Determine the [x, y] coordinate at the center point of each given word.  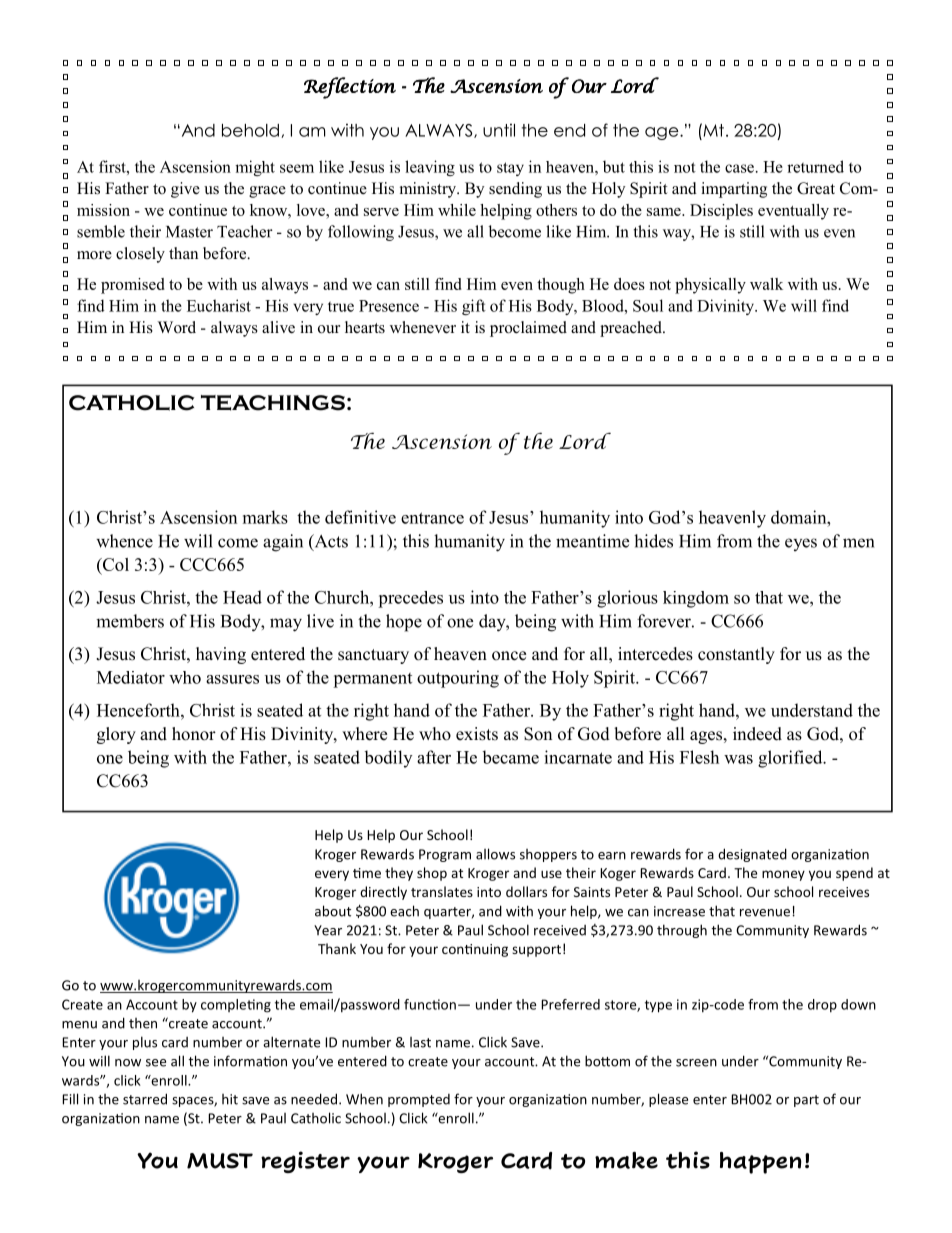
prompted [419, 1100]
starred [145, 1099]
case [739, 168]
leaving [430, 168]
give [185, 190]
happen [761, 1163]
